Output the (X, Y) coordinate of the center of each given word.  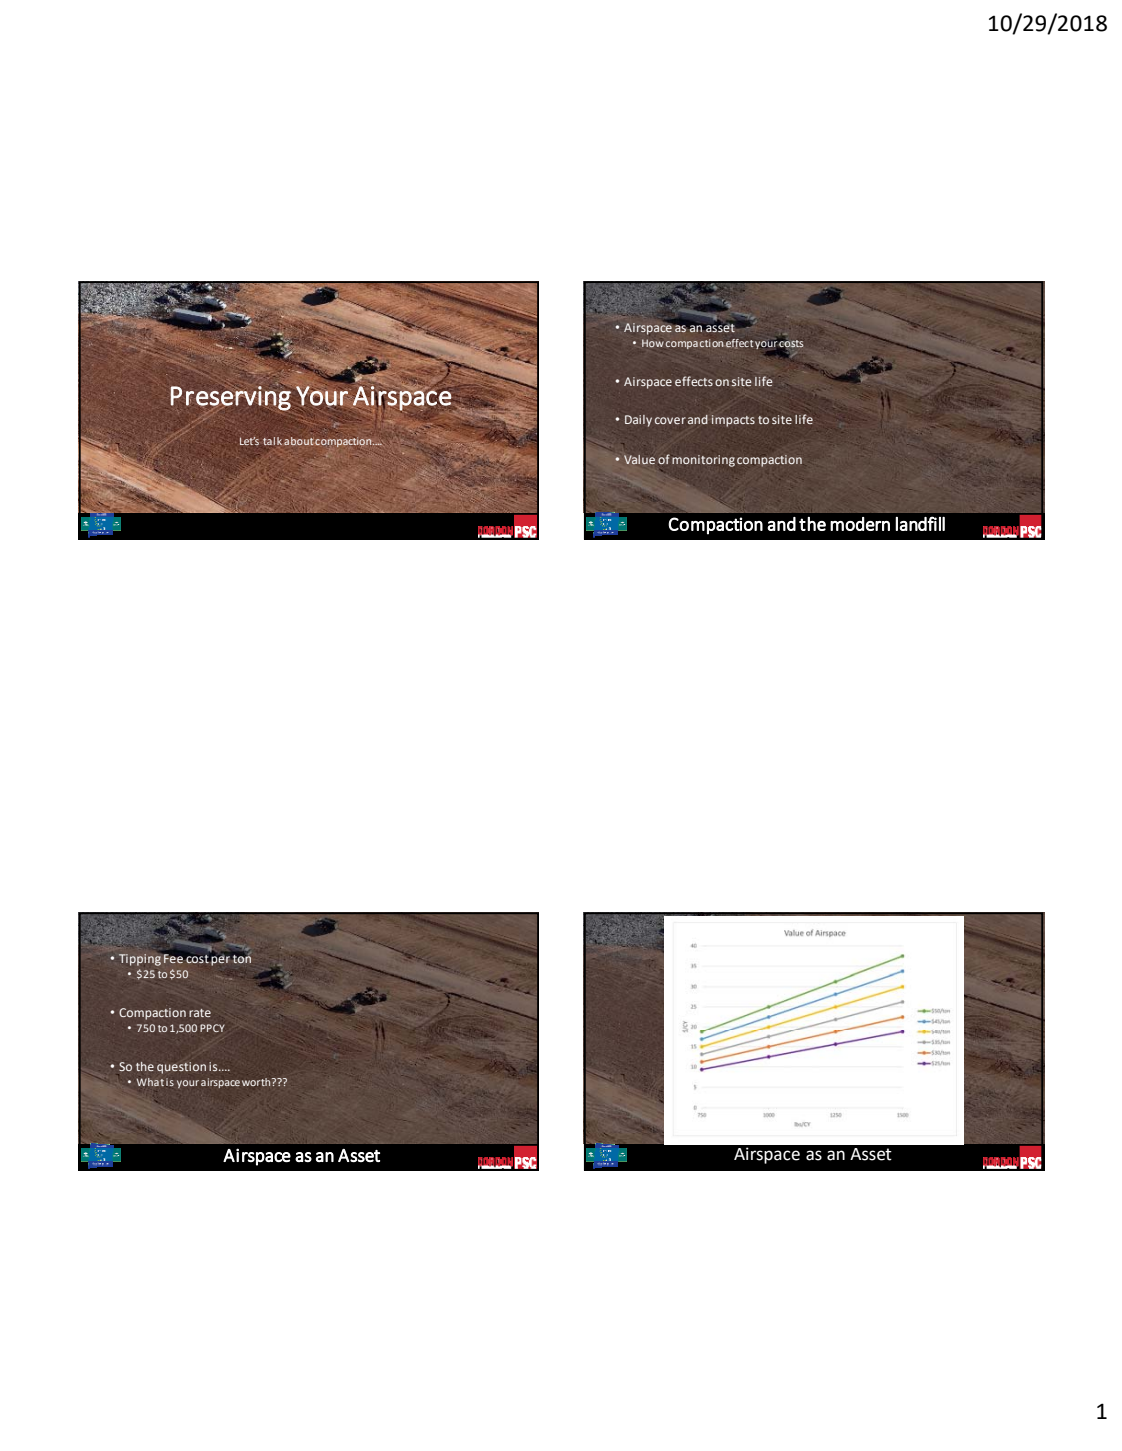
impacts (733, 421)
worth (257, 1082)
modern (860, 524)
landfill (920, 523)
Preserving (231, 397)
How (653, 343)
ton (241, 957)
